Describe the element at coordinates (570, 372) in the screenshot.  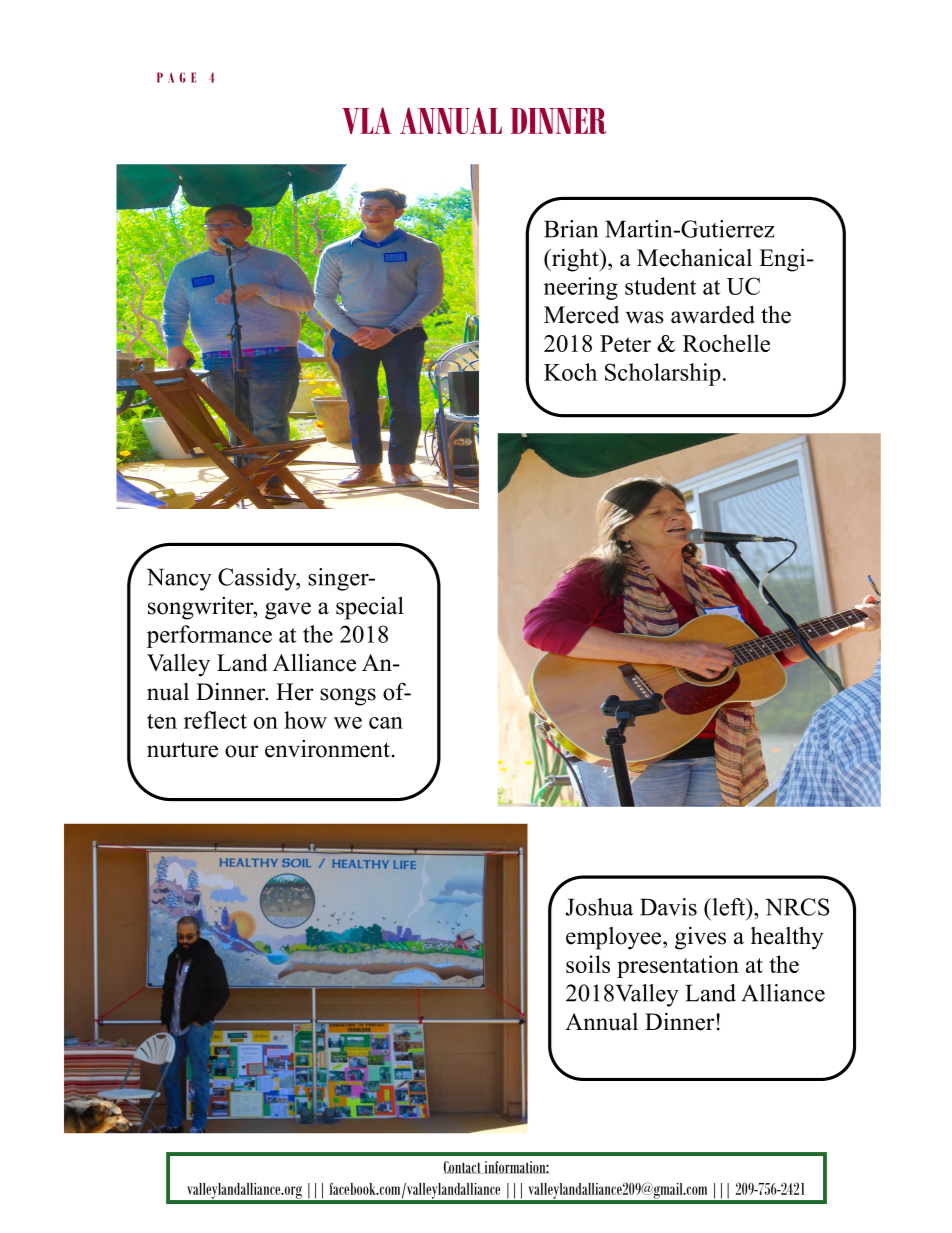
I see `Koch` at that location.
